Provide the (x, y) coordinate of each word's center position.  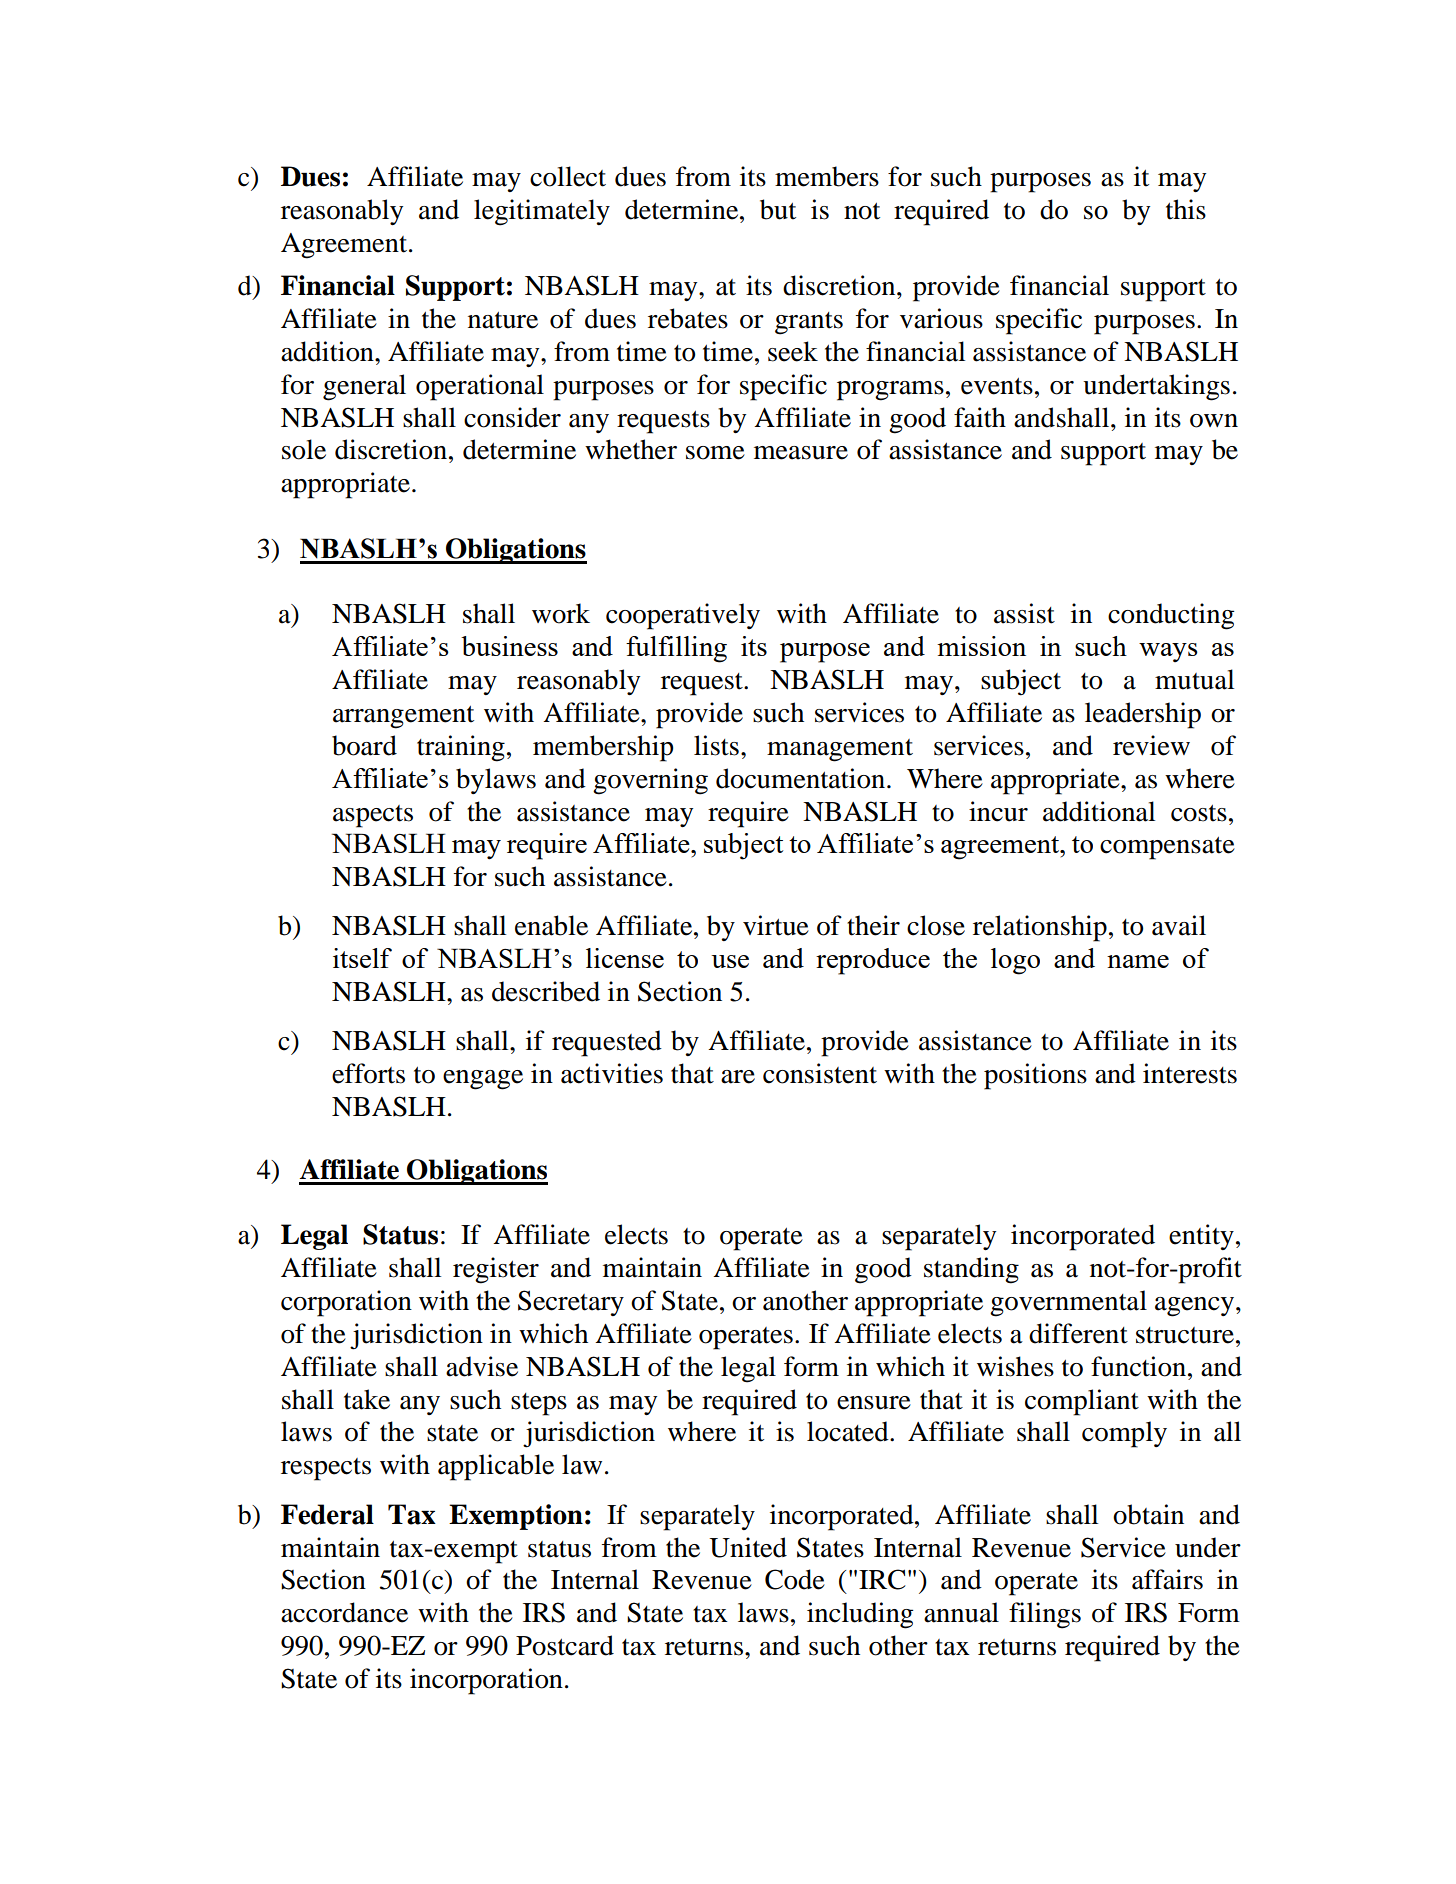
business (509, 646)
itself (362, 958)
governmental (1068, 1303)
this (1186, 209)
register (496, 1270)
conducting (1171, 616)
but (778, 209)
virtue (776, 925)
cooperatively (683, 616)
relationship (1040, 928)
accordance (344, 1612)
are (738, 1077)
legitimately (542, 212)
